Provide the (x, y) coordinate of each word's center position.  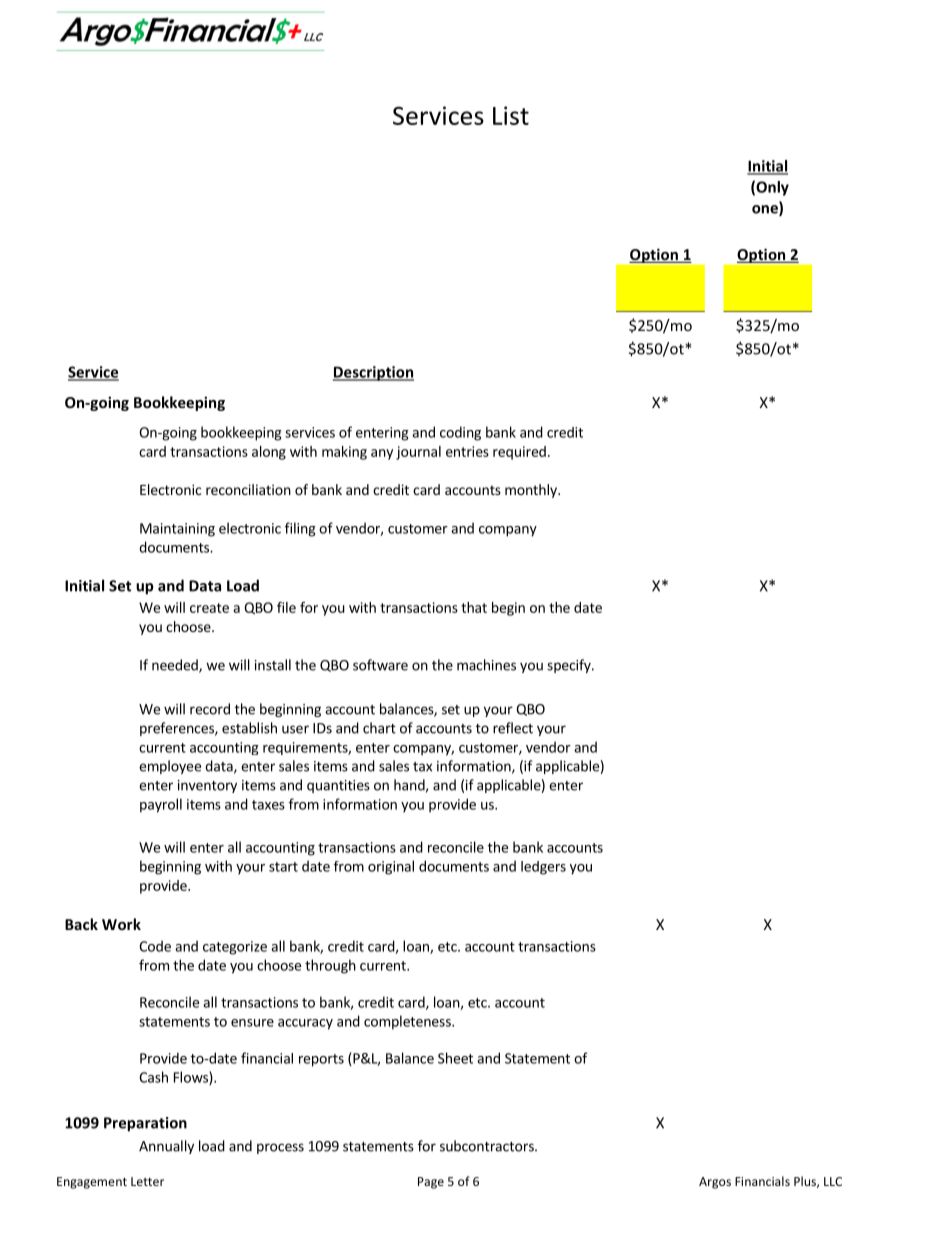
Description (373, 373)
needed (176, 666)
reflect (513, 728)
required (519, 453)
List (511, 115)
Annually (166, 1147)
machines (486, 665)
